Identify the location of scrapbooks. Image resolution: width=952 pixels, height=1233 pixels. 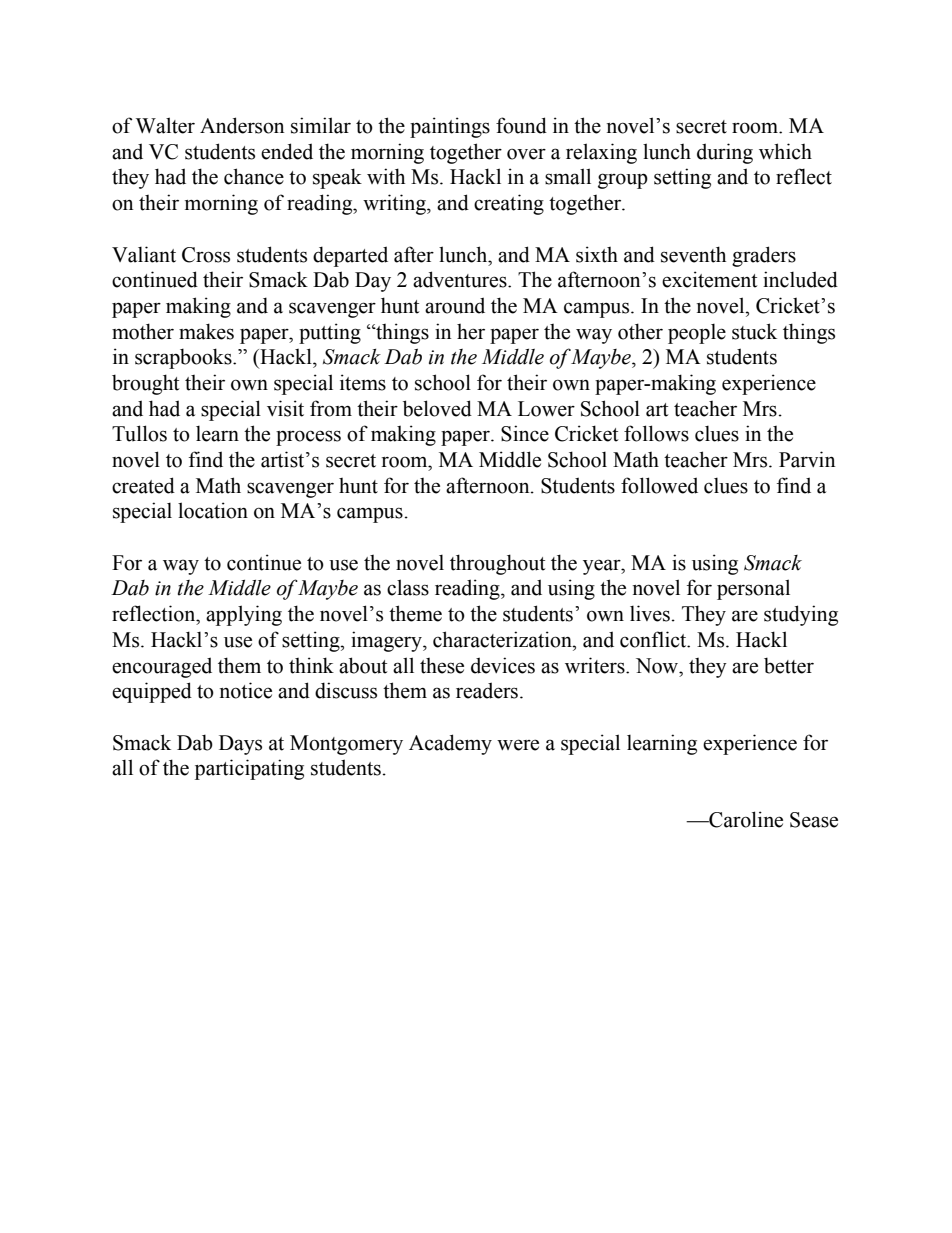
(184, 358).
